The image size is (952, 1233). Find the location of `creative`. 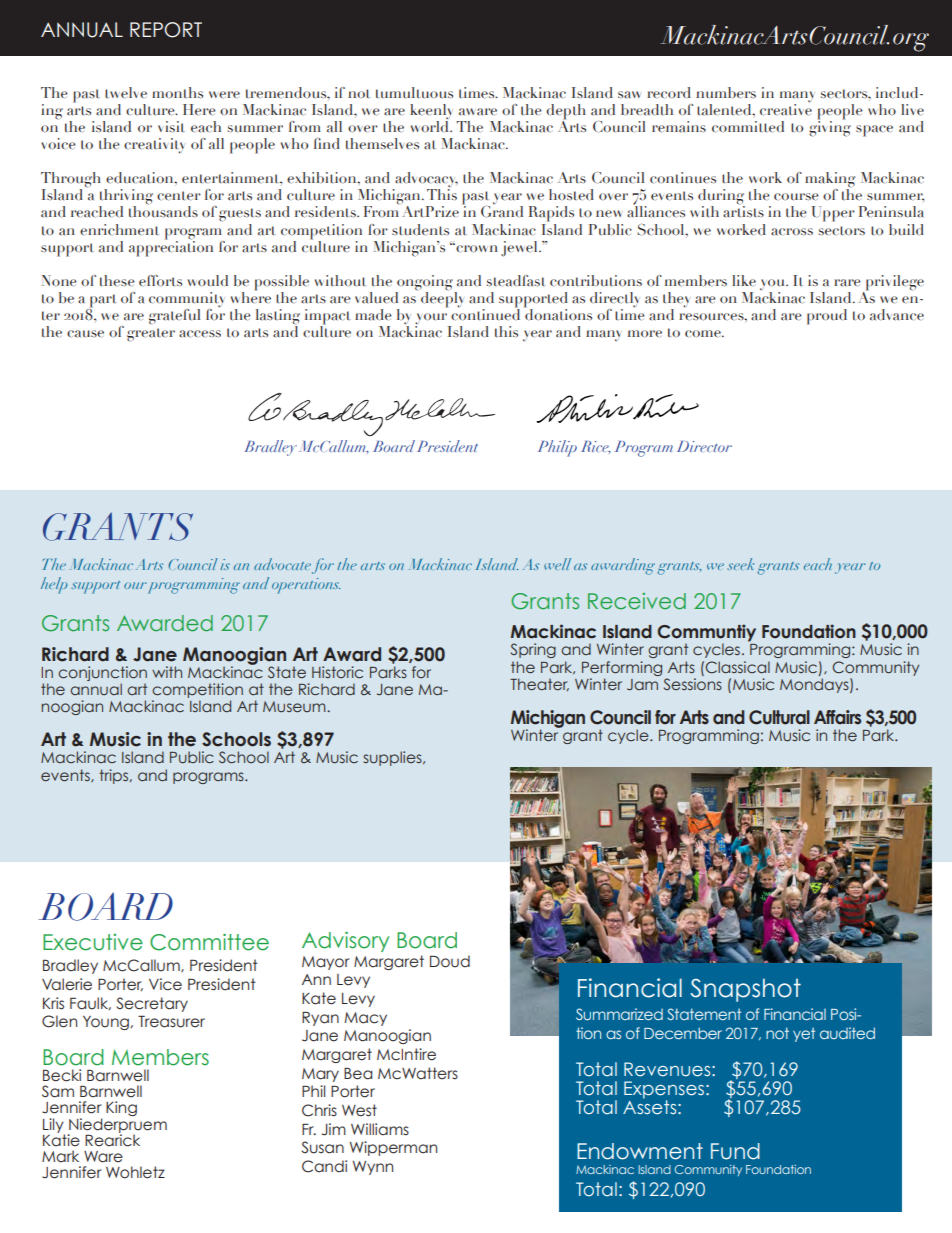

creative is located at coordinates (786, 108).
